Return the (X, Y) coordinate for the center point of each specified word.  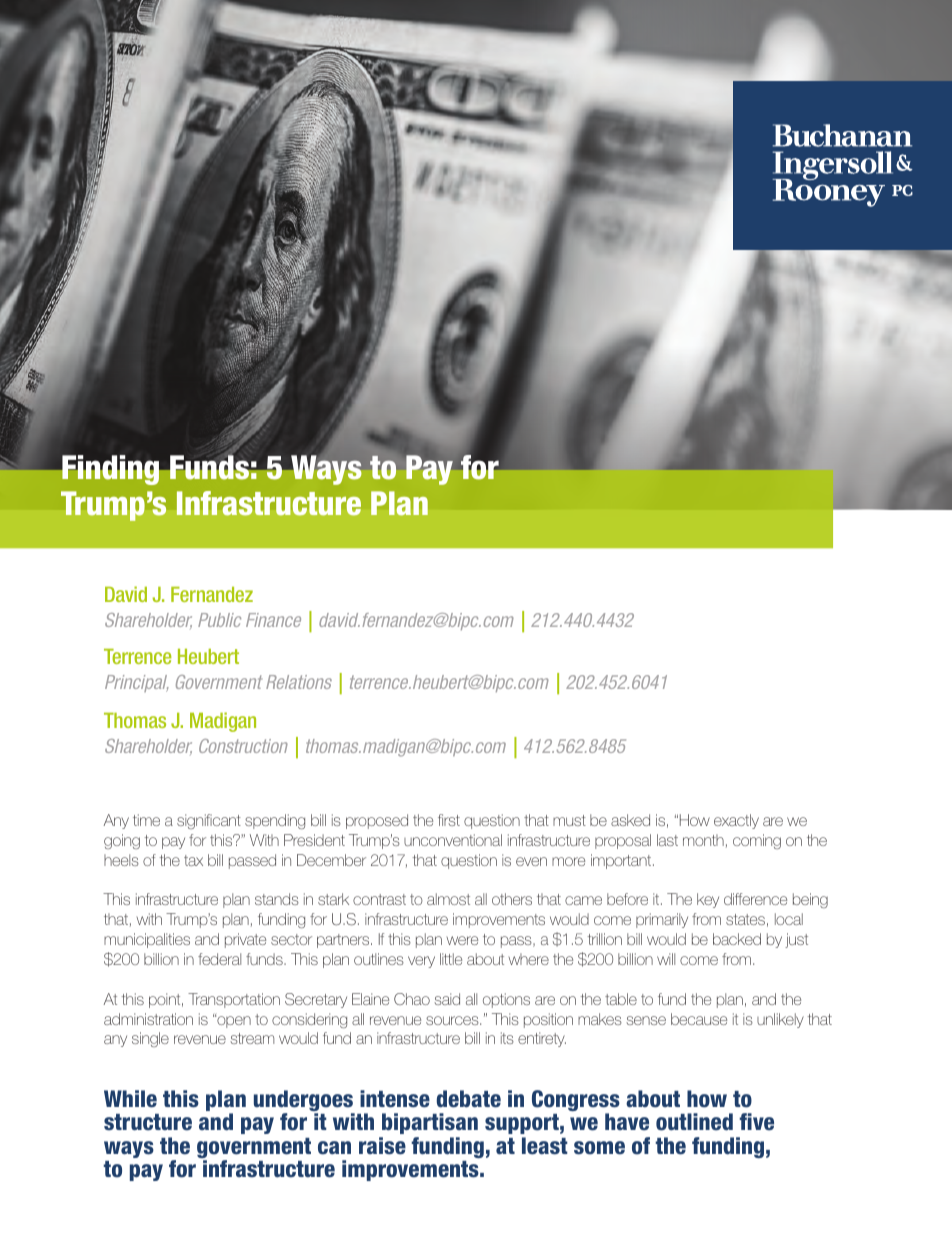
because (699, 1019)
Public (219, 620)
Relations (299, 682)
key (708, 900)
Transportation (234, 1000)
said (447, 999)
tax (193, 860)
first (449, 820)
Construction (243, 746)
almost (448, 899)
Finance (273, 620)
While (130, 1099)
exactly (736, 821)
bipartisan (430, 1123)
